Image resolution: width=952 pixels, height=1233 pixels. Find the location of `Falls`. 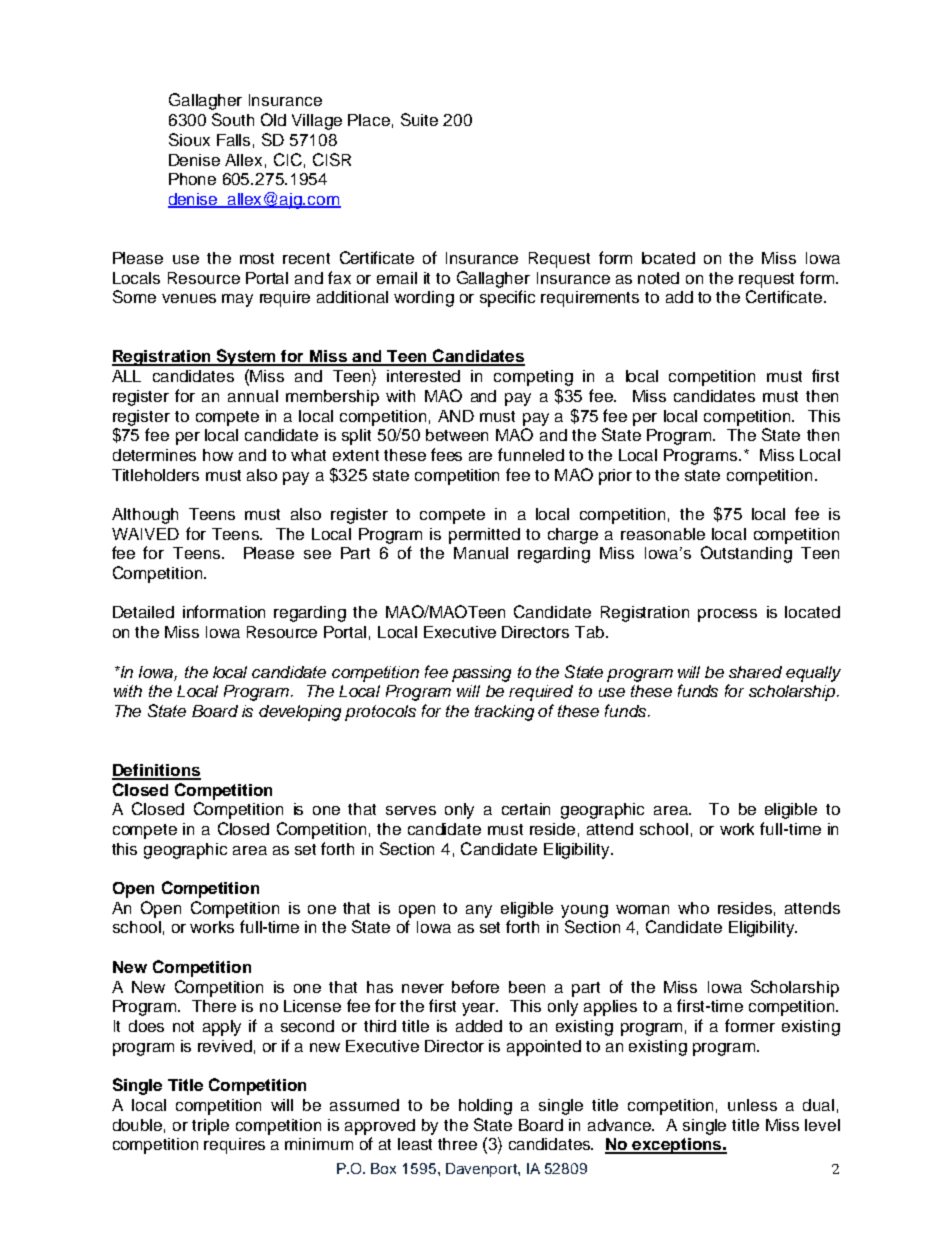

Falls is located at coordinates (233, 140).
